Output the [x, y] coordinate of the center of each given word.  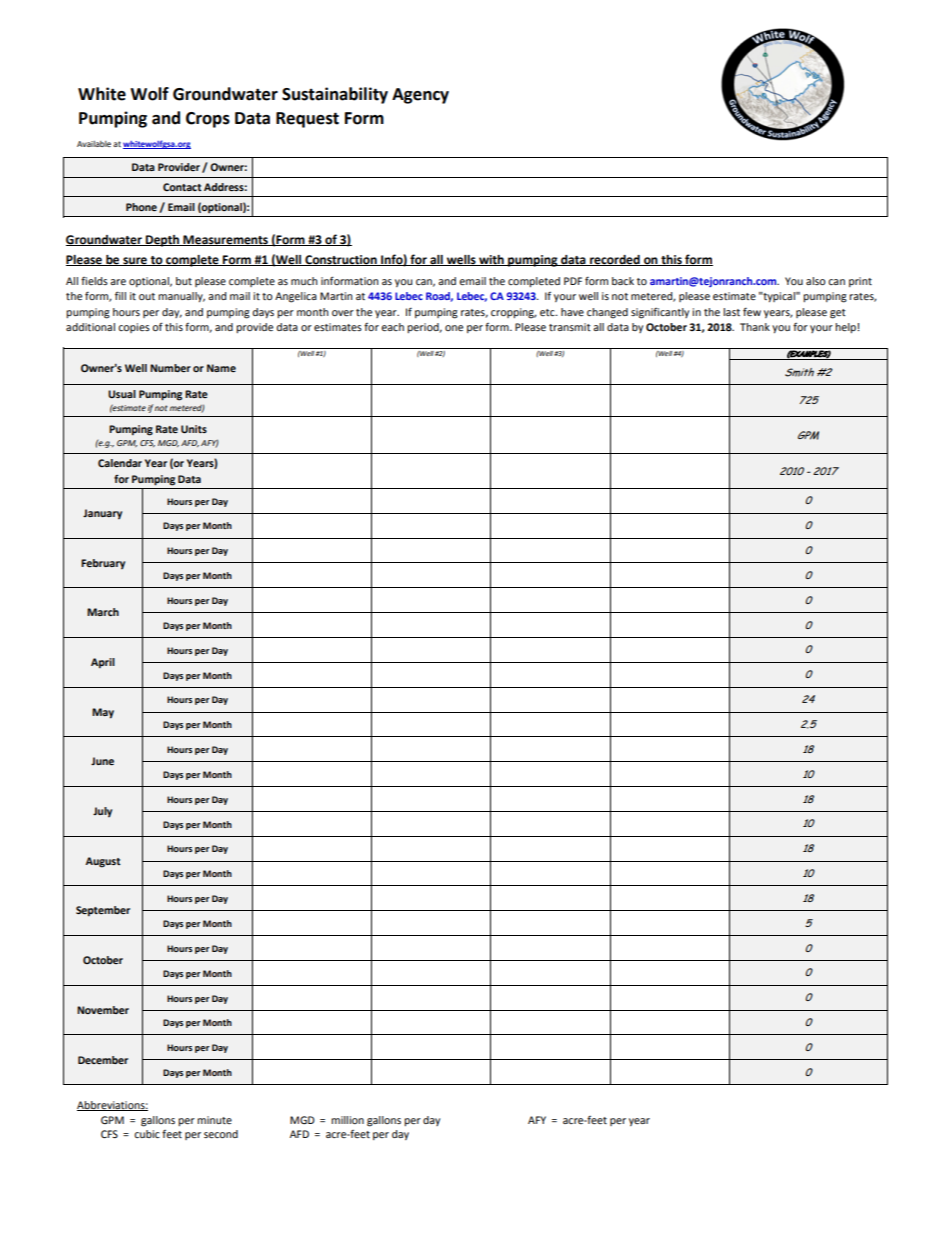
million [347, 1120]
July [102, 812]
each [392, 327]
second [221, 1134]
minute [214, 1120]
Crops [208, 120]
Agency [420, 96]
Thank [755, 327]
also [816, 281]
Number [170, 368]
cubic [147, 1134]
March [103, 612]
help [846, 328]
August [103, 862]
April [103, 663]
